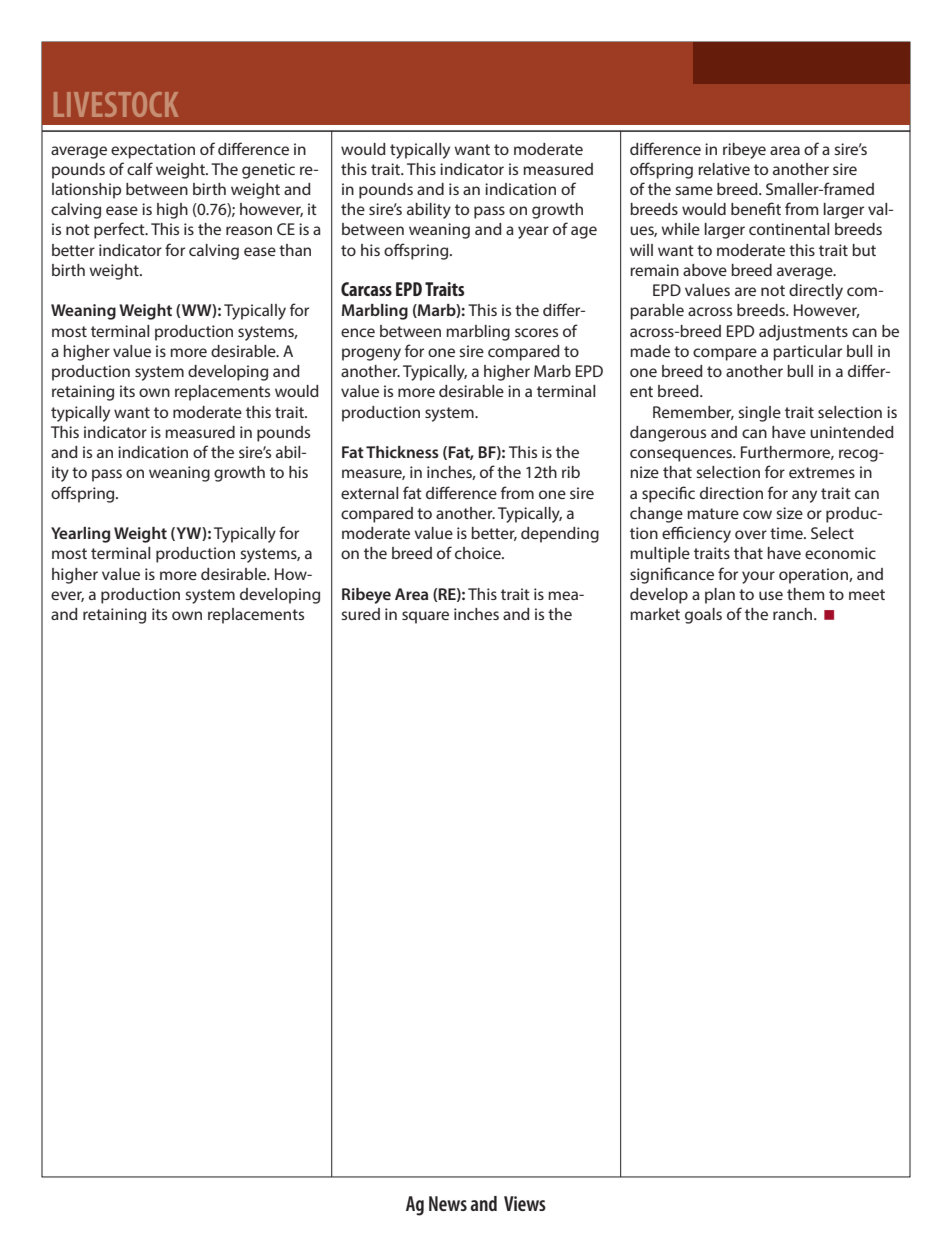  Describe the element at coordinates (703, 616) in the document. I see `goals` at that location.
